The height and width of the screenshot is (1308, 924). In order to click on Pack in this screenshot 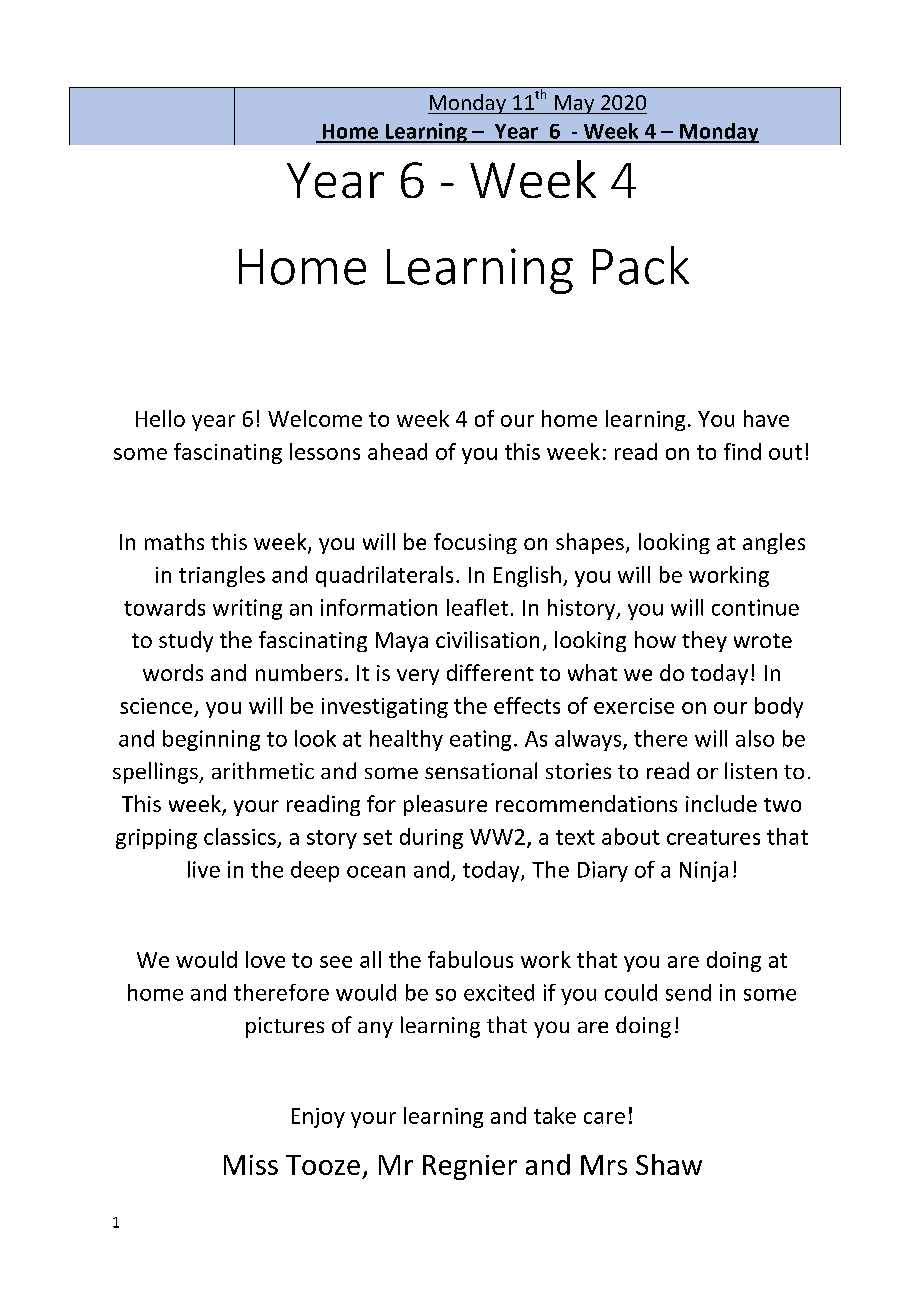, I will do `click(641, 265)`.
